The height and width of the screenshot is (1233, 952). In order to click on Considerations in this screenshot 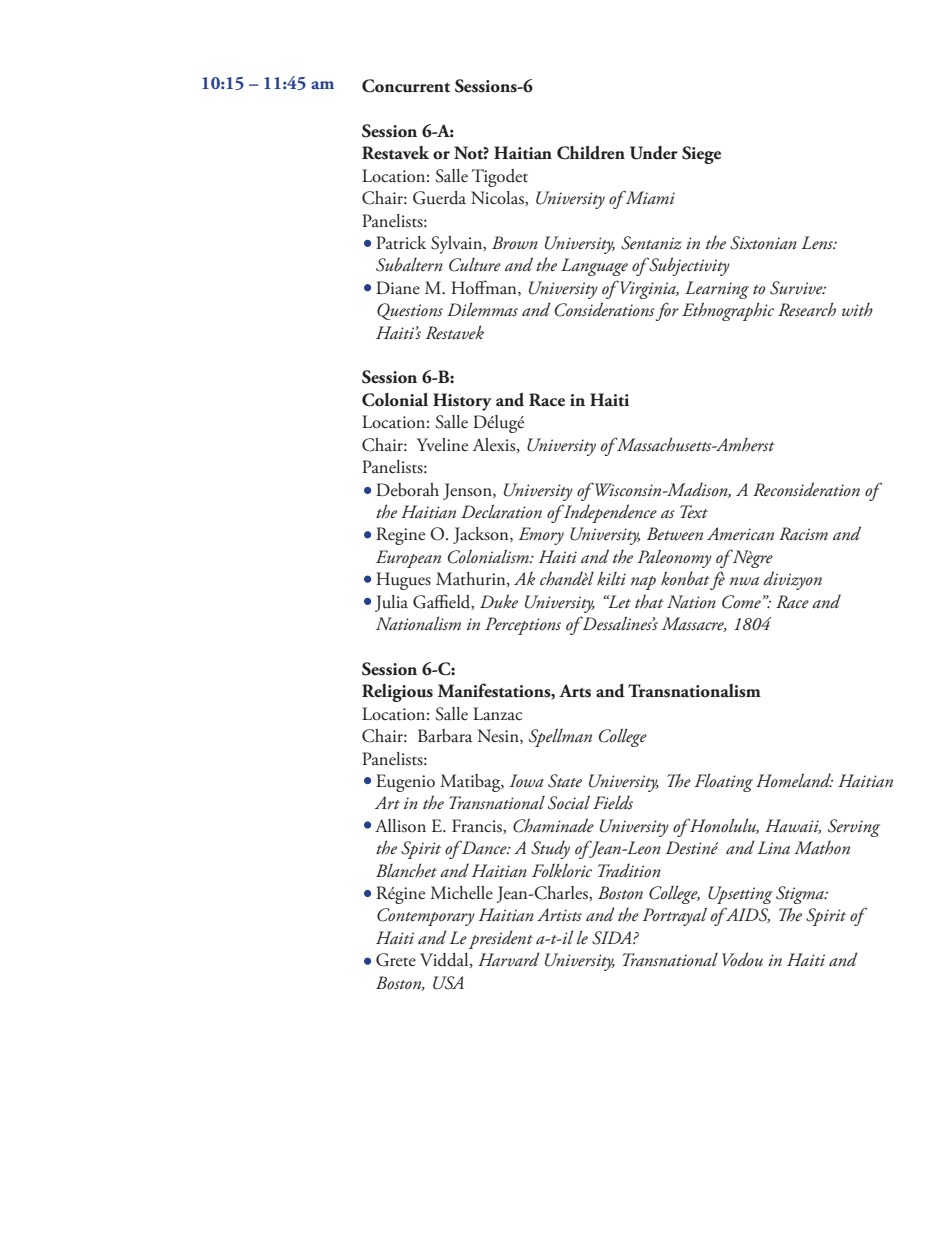, I will do `click(605, 309)`.
